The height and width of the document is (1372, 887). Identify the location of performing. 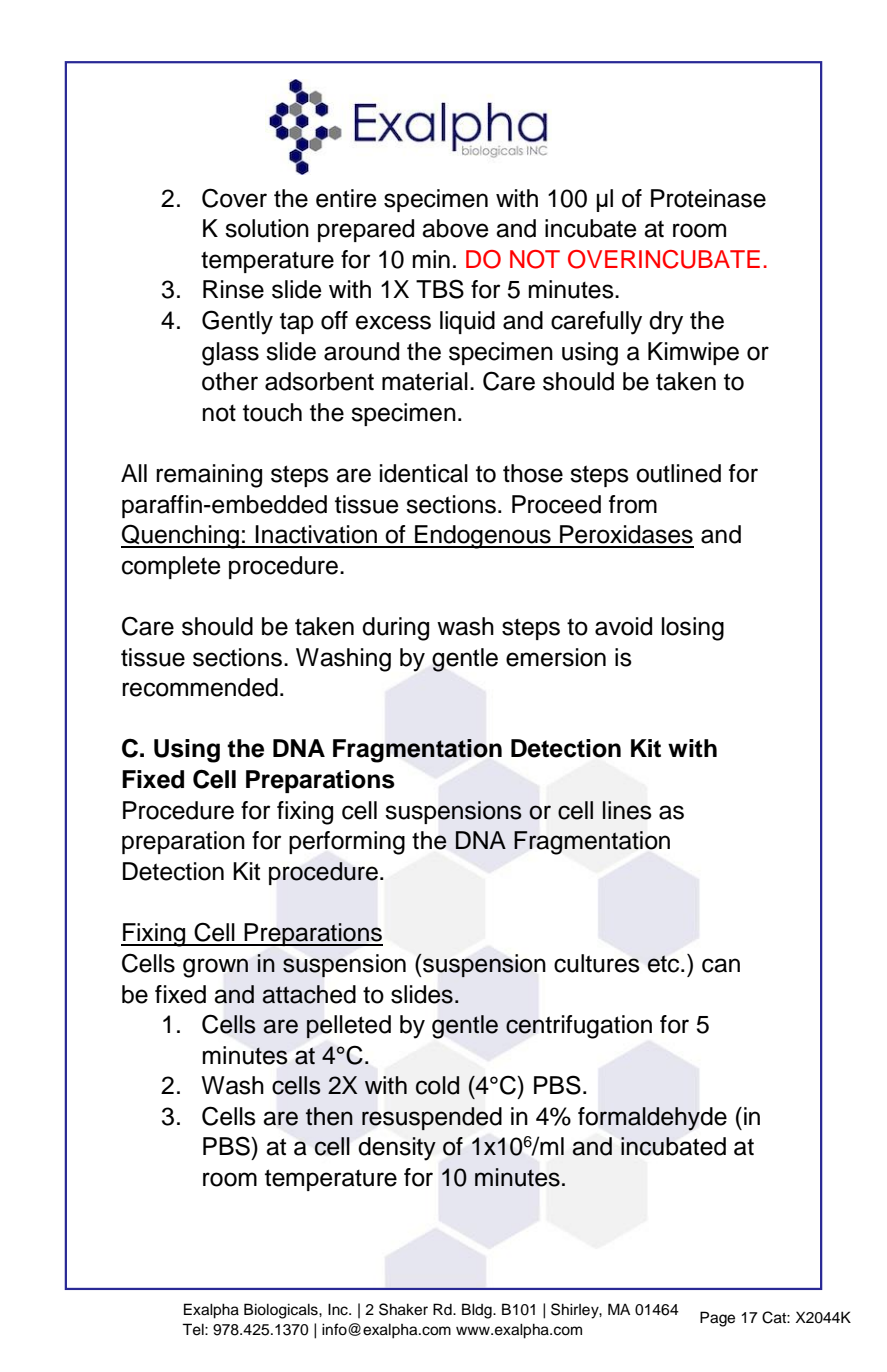
(347, 843).
